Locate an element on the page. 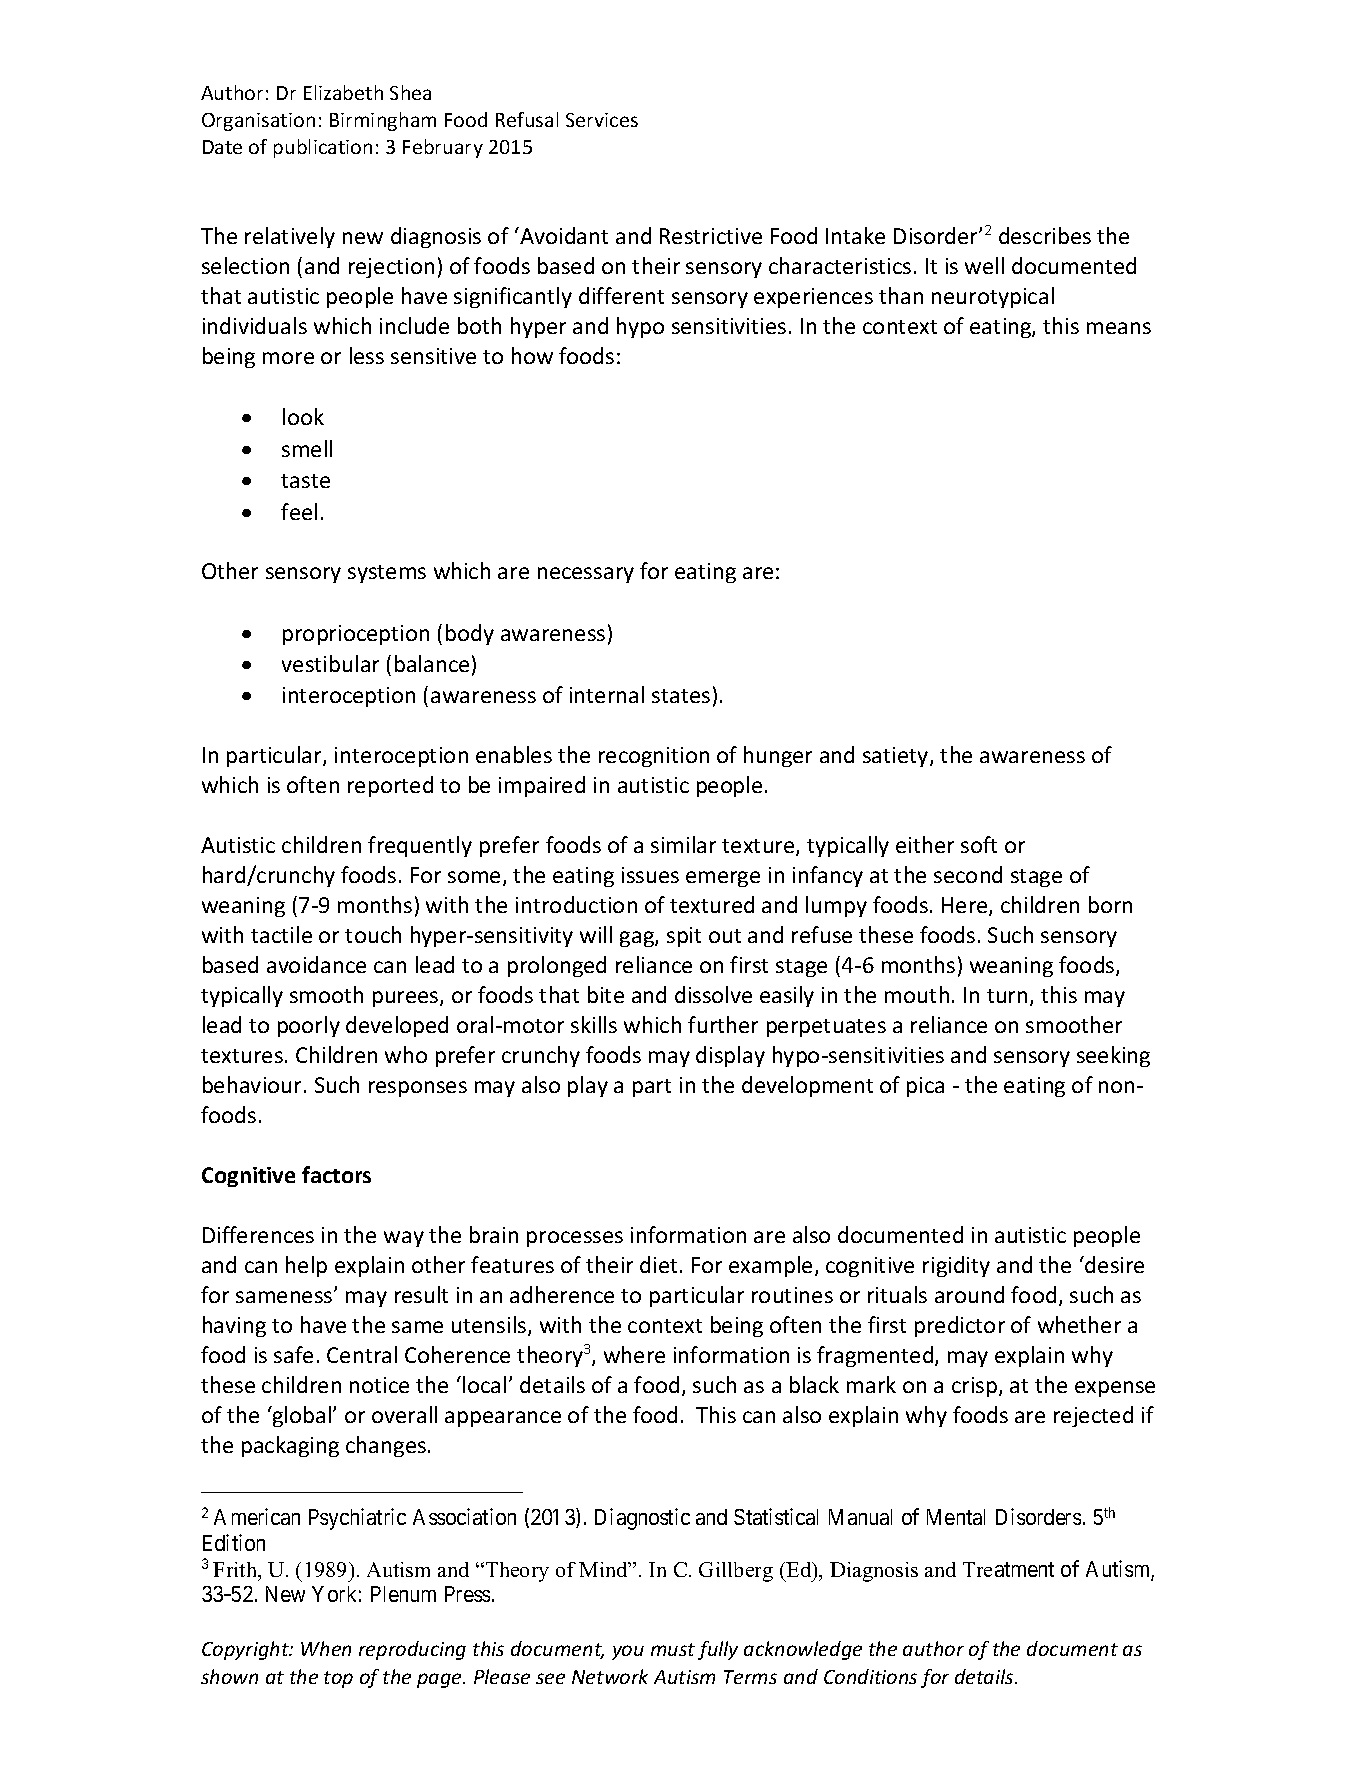  issues is located at coordinates (650, 875).
